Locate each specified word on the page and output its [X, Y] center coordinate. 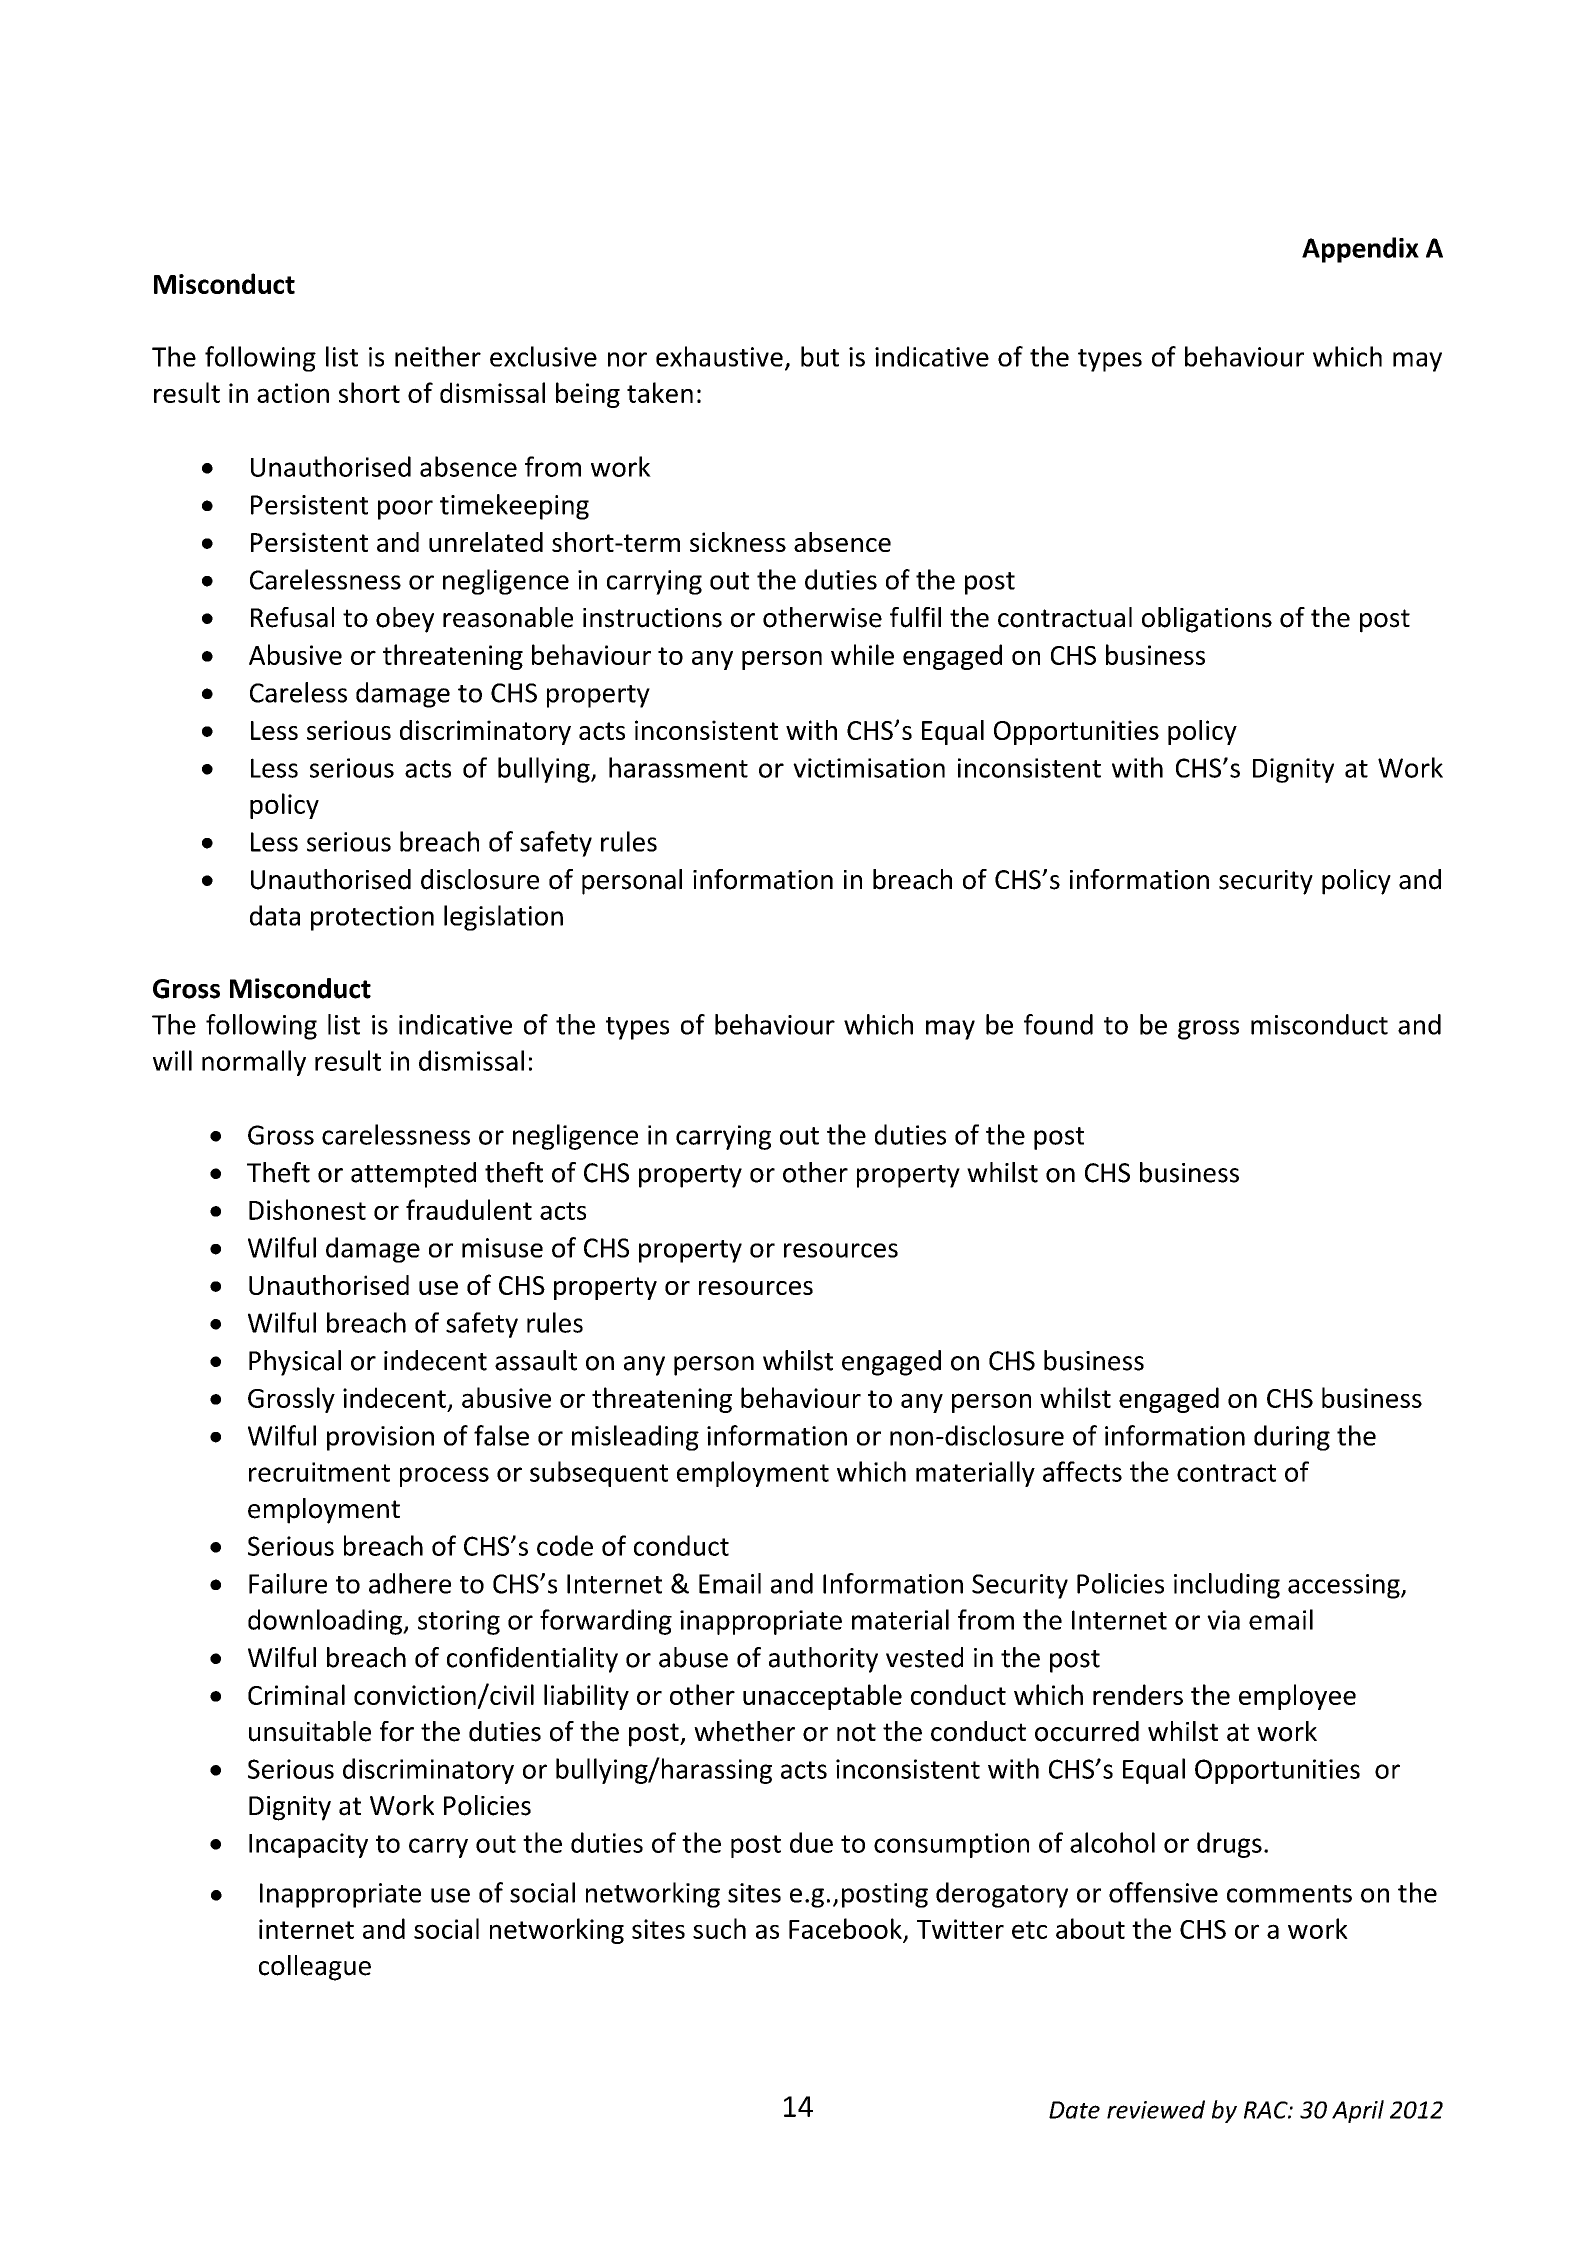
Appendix [1360, 250]
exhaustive [719, 356]
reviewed [1156, 2109]
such [719, 1928]
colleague [315, 1968]
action [293, 393]
